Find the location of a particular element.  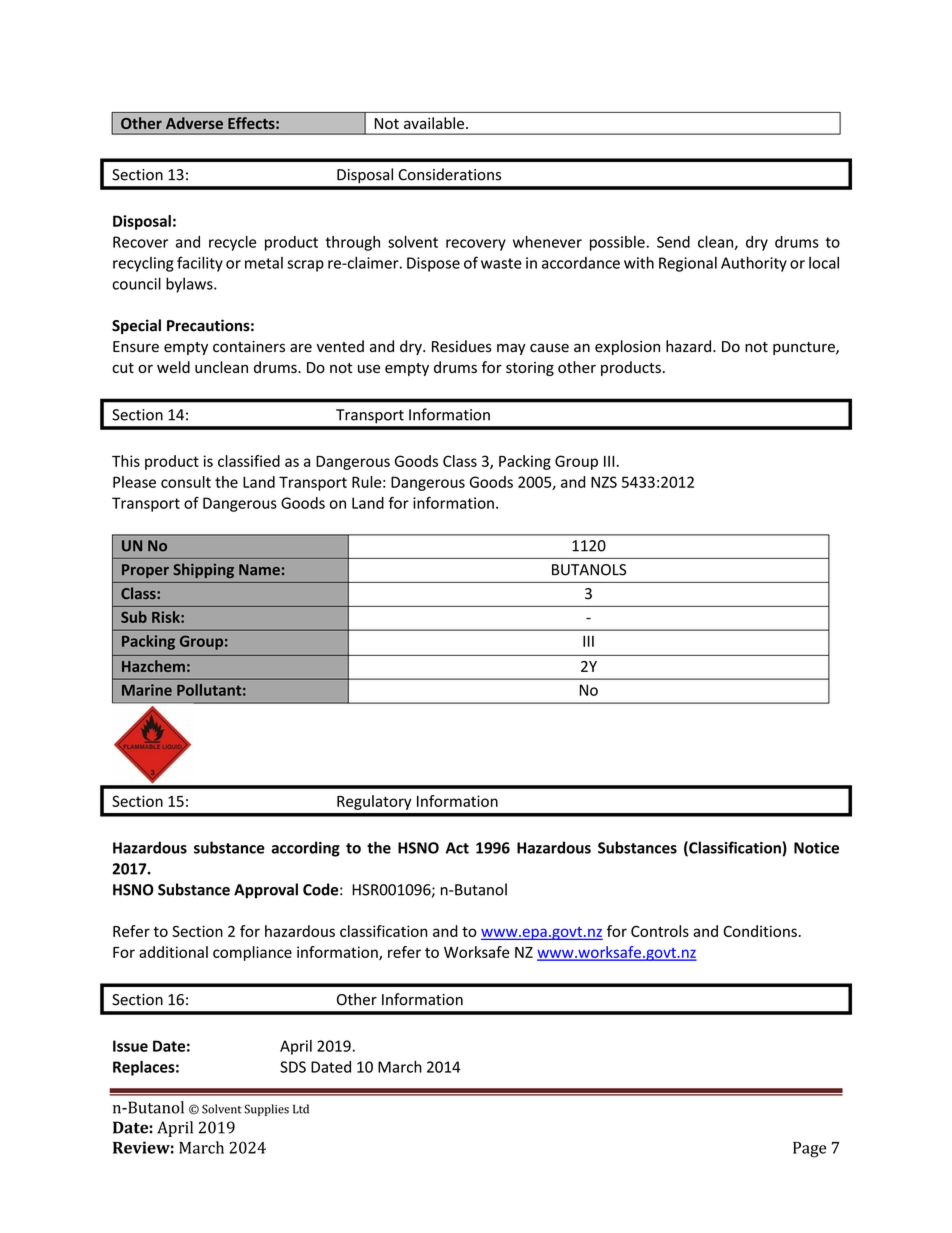

Considerations is located at coordinates (449, 174).
